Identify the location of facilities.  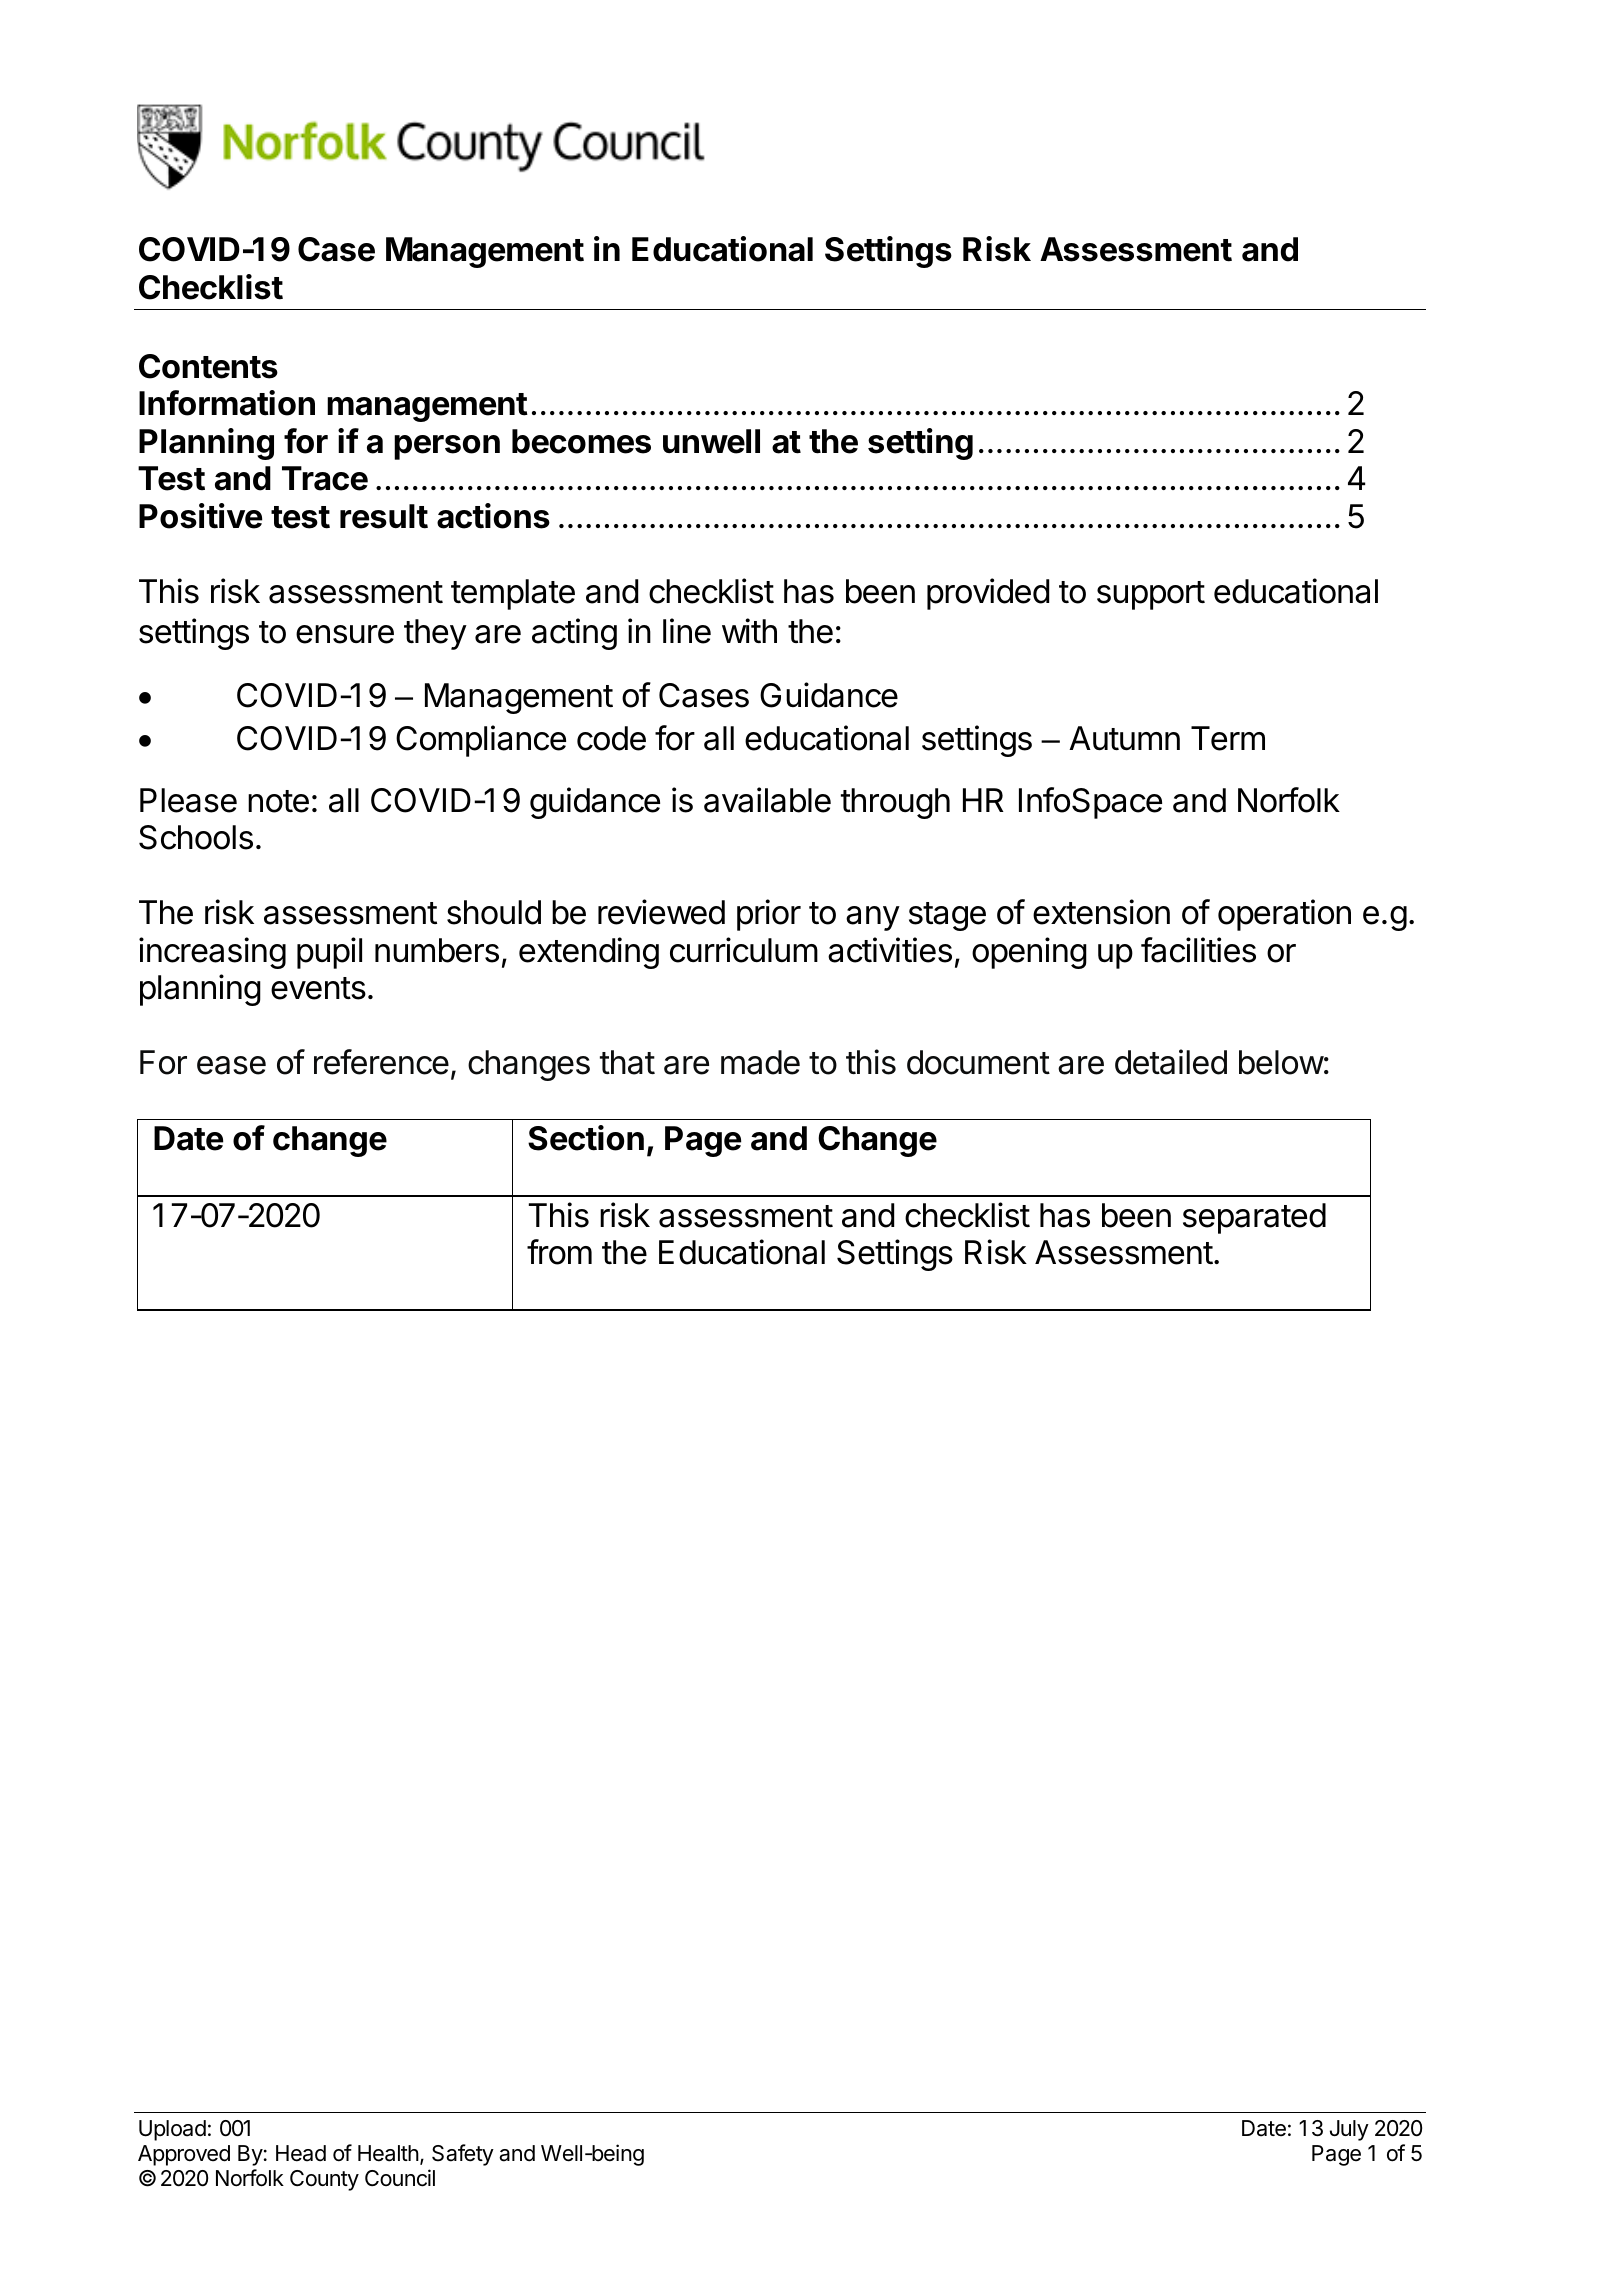
(1198, 950).
